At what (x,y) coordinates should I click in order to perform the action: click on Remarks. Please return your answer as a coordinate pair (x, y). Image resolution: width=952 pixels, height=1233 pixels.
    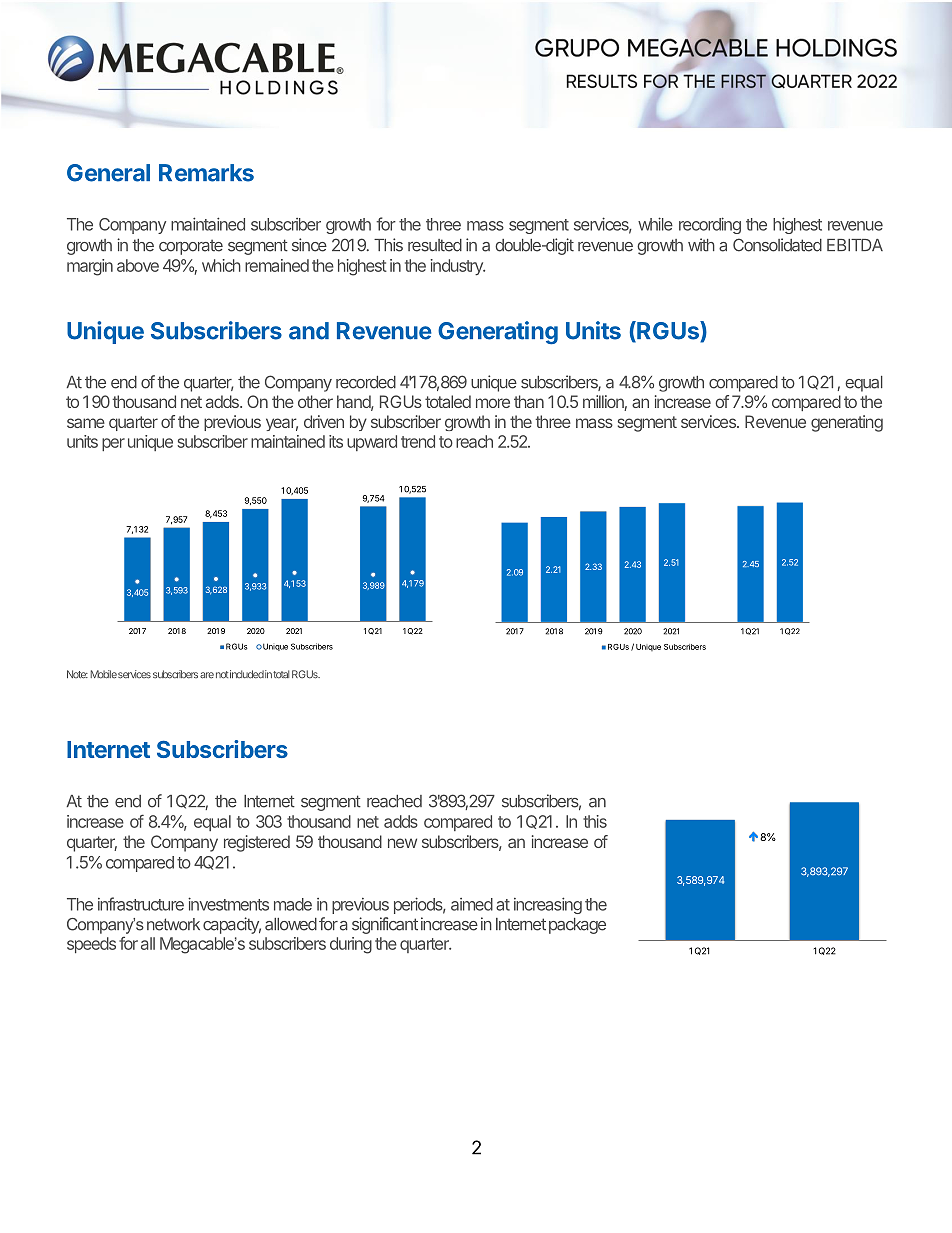
    Looking at the image, I should click on (206, 173).
